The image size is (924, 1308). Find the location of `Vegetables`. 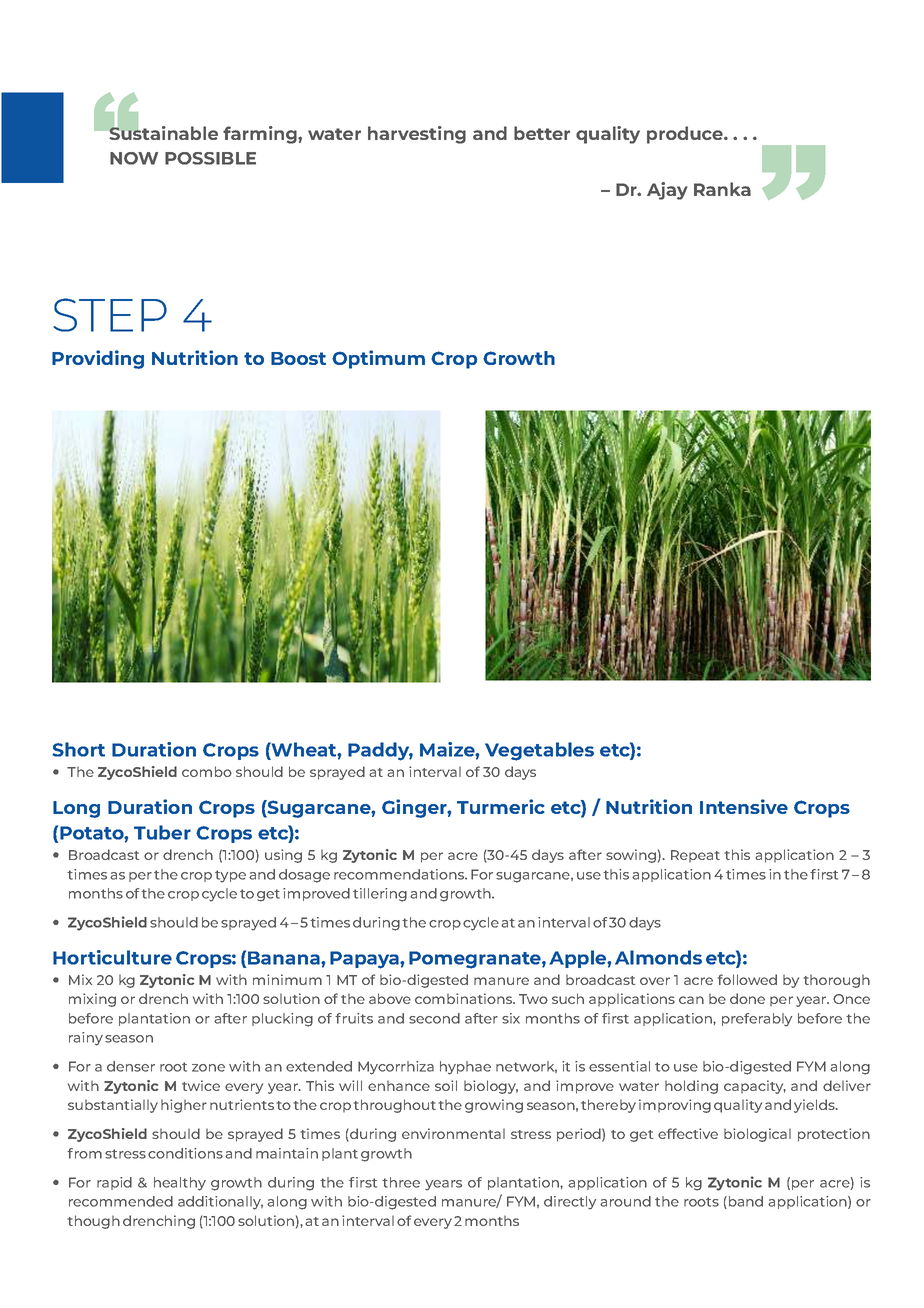

Vegetables is located at coordinates (539, 751).
